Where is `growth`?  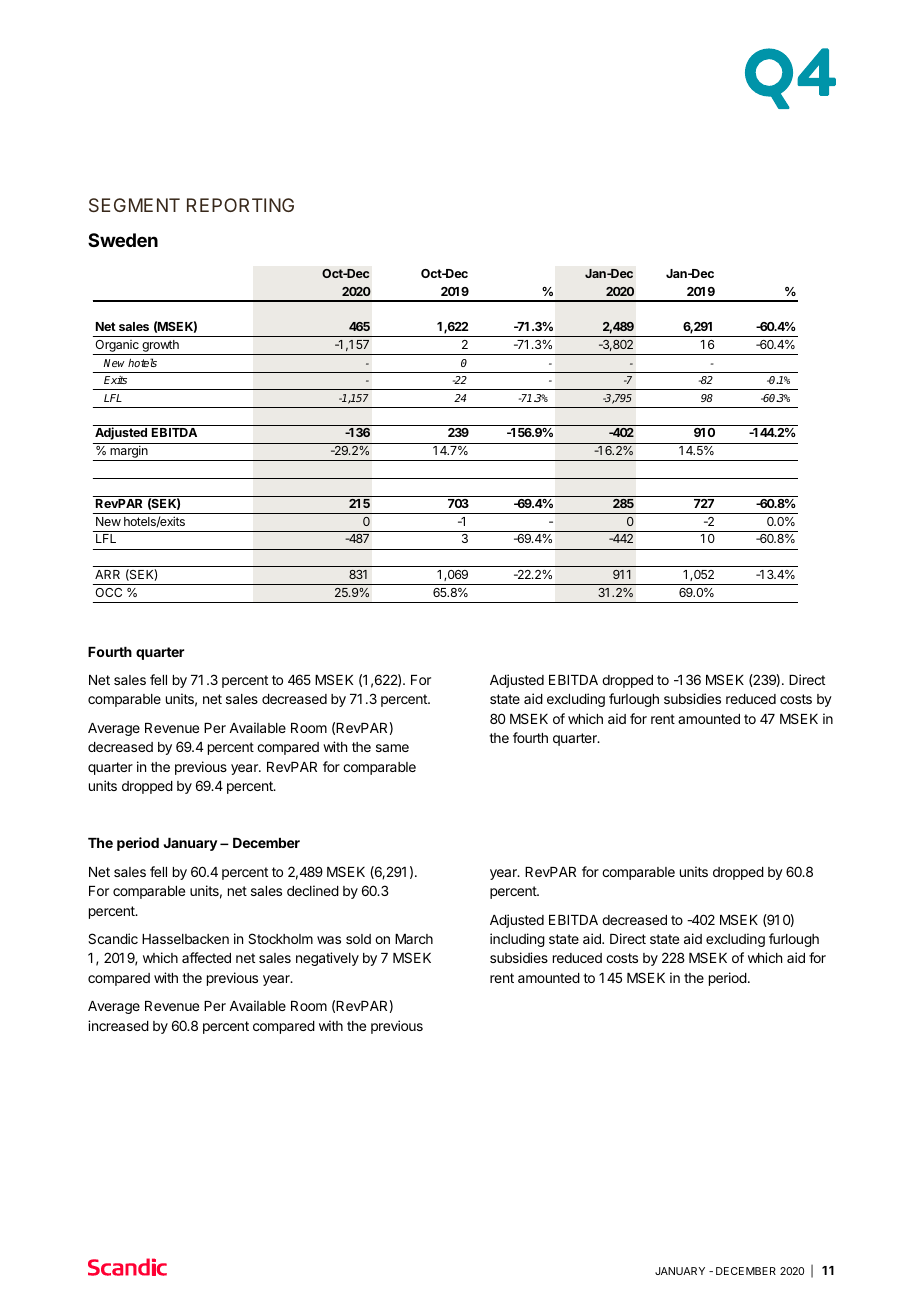
growth is located at coordinates (160, 347).
